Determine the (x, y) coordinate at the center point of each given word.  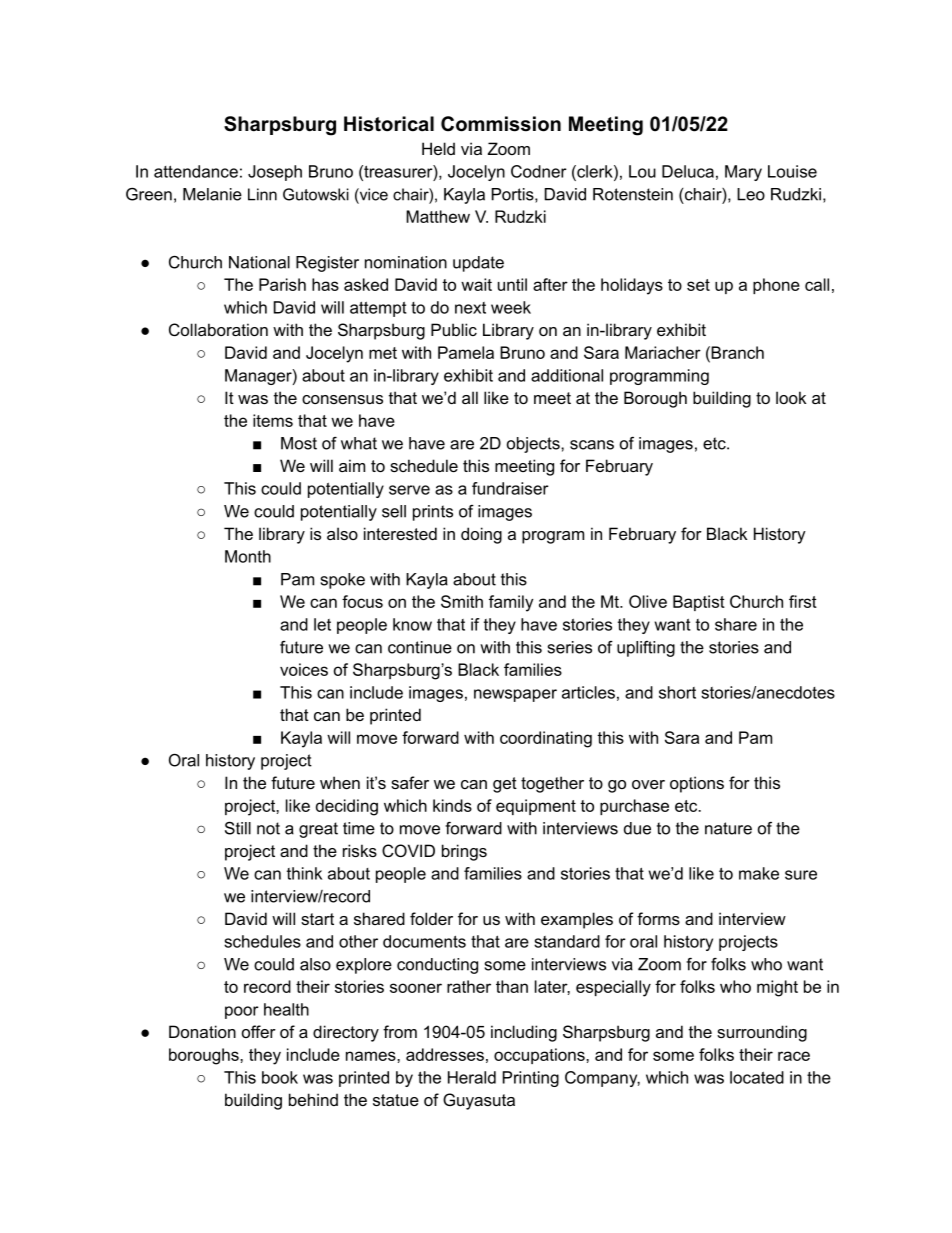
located (757, 1077)
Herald (472, 1077)
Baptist (699, 603)
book (280, 1077)
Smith (462, 601)
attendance (196, 171)
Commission (501, 124)
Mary (743, 173)
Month (248, 556)
